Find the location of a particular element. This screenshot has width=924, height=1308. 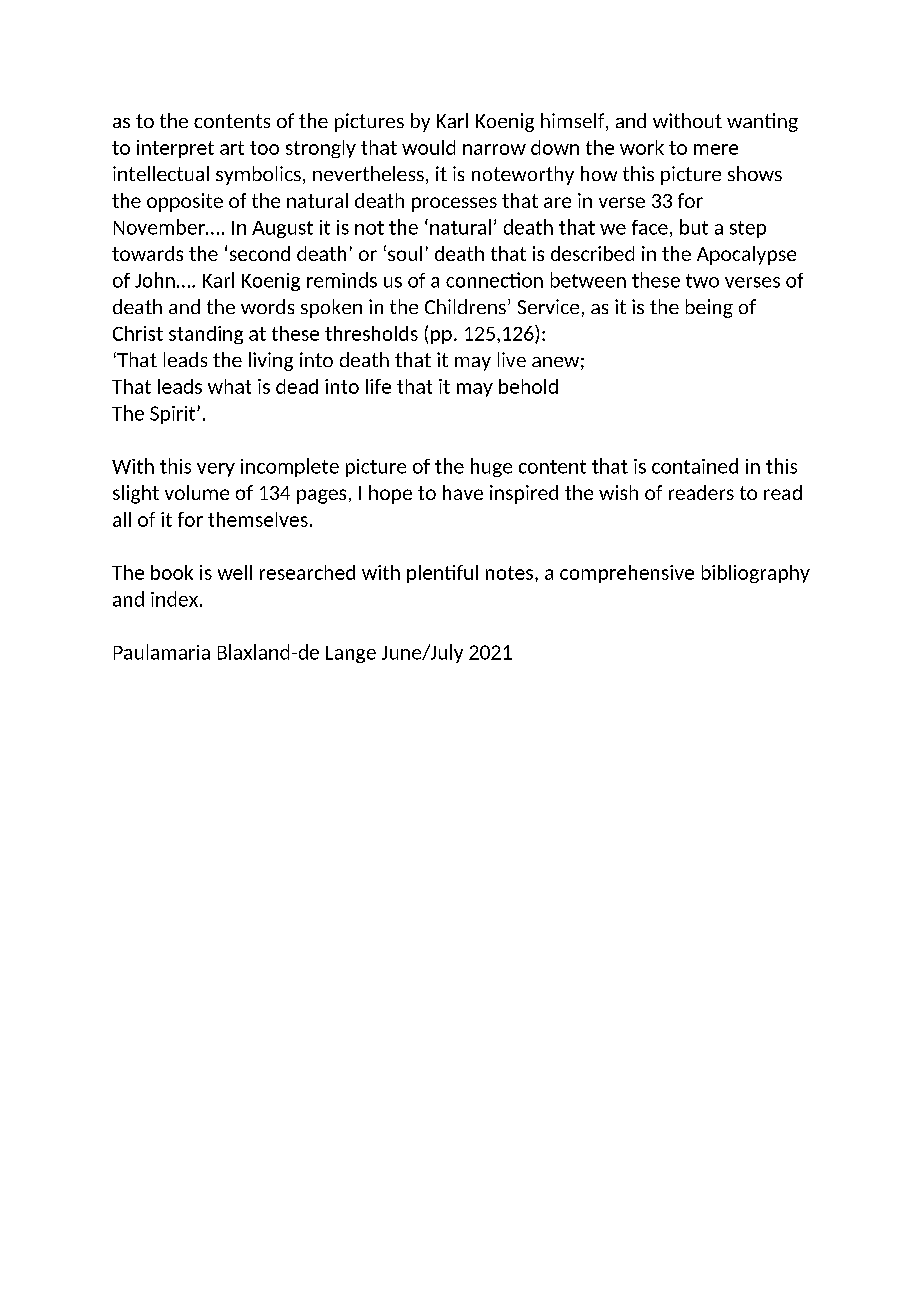

mere is located at coordinates (716, 149).
